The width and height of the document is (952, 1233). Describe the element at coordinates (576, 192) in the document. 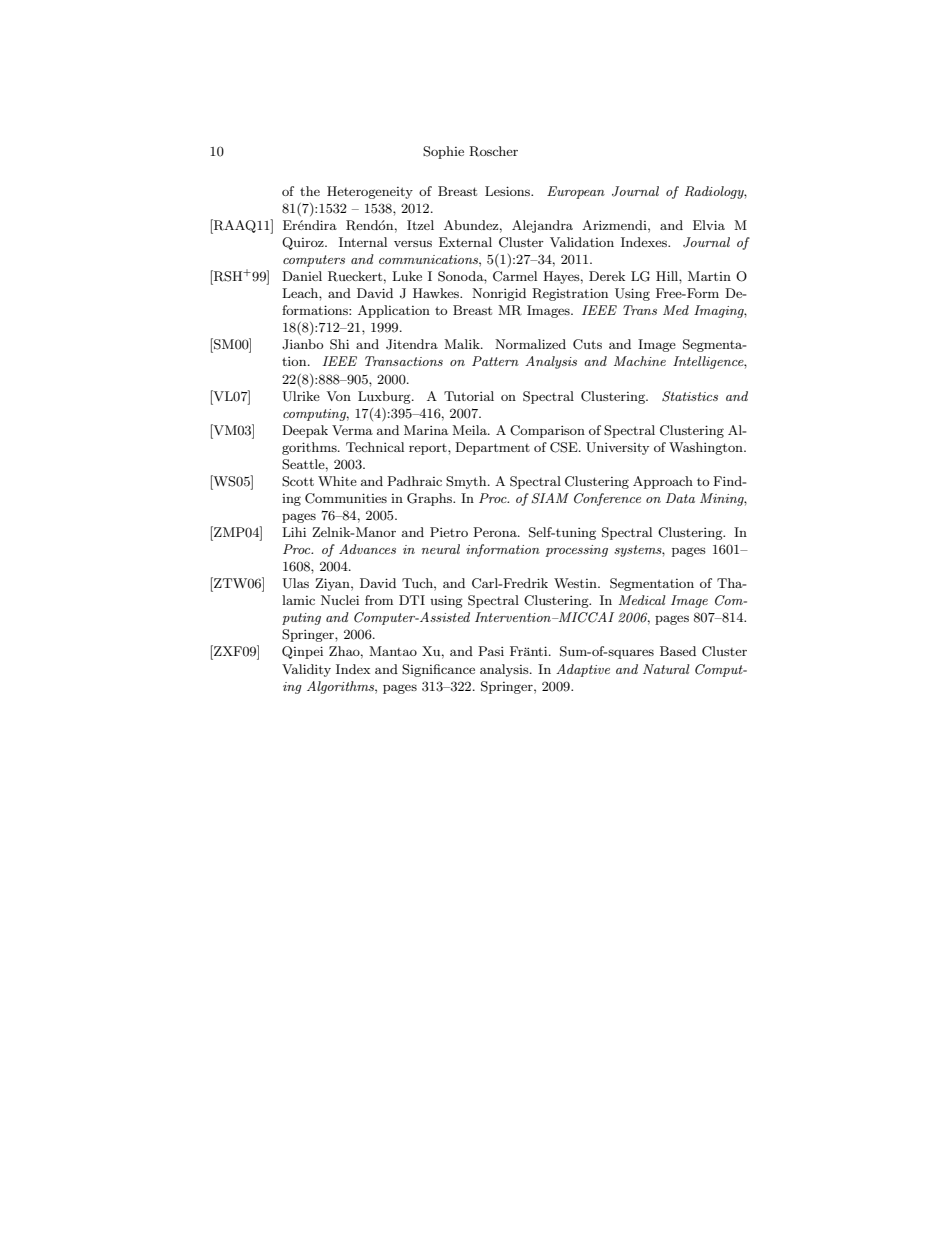

I see `European` at that location.
